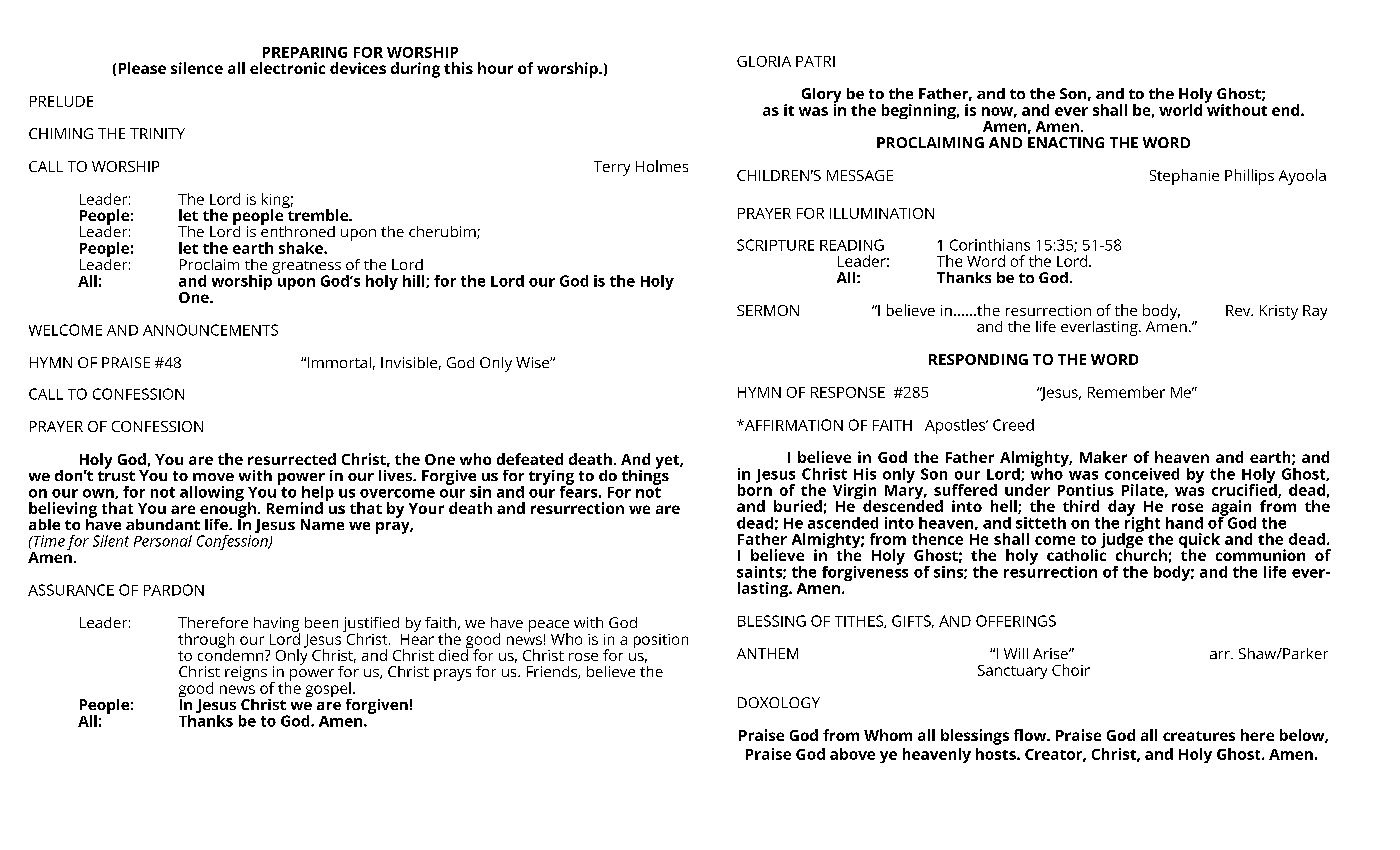 This screenshot has height=850, width=1400. What do you see at coordinates (768, 310) in the screenshot?
I see `SERMON` at bounding box center [768, 310].
